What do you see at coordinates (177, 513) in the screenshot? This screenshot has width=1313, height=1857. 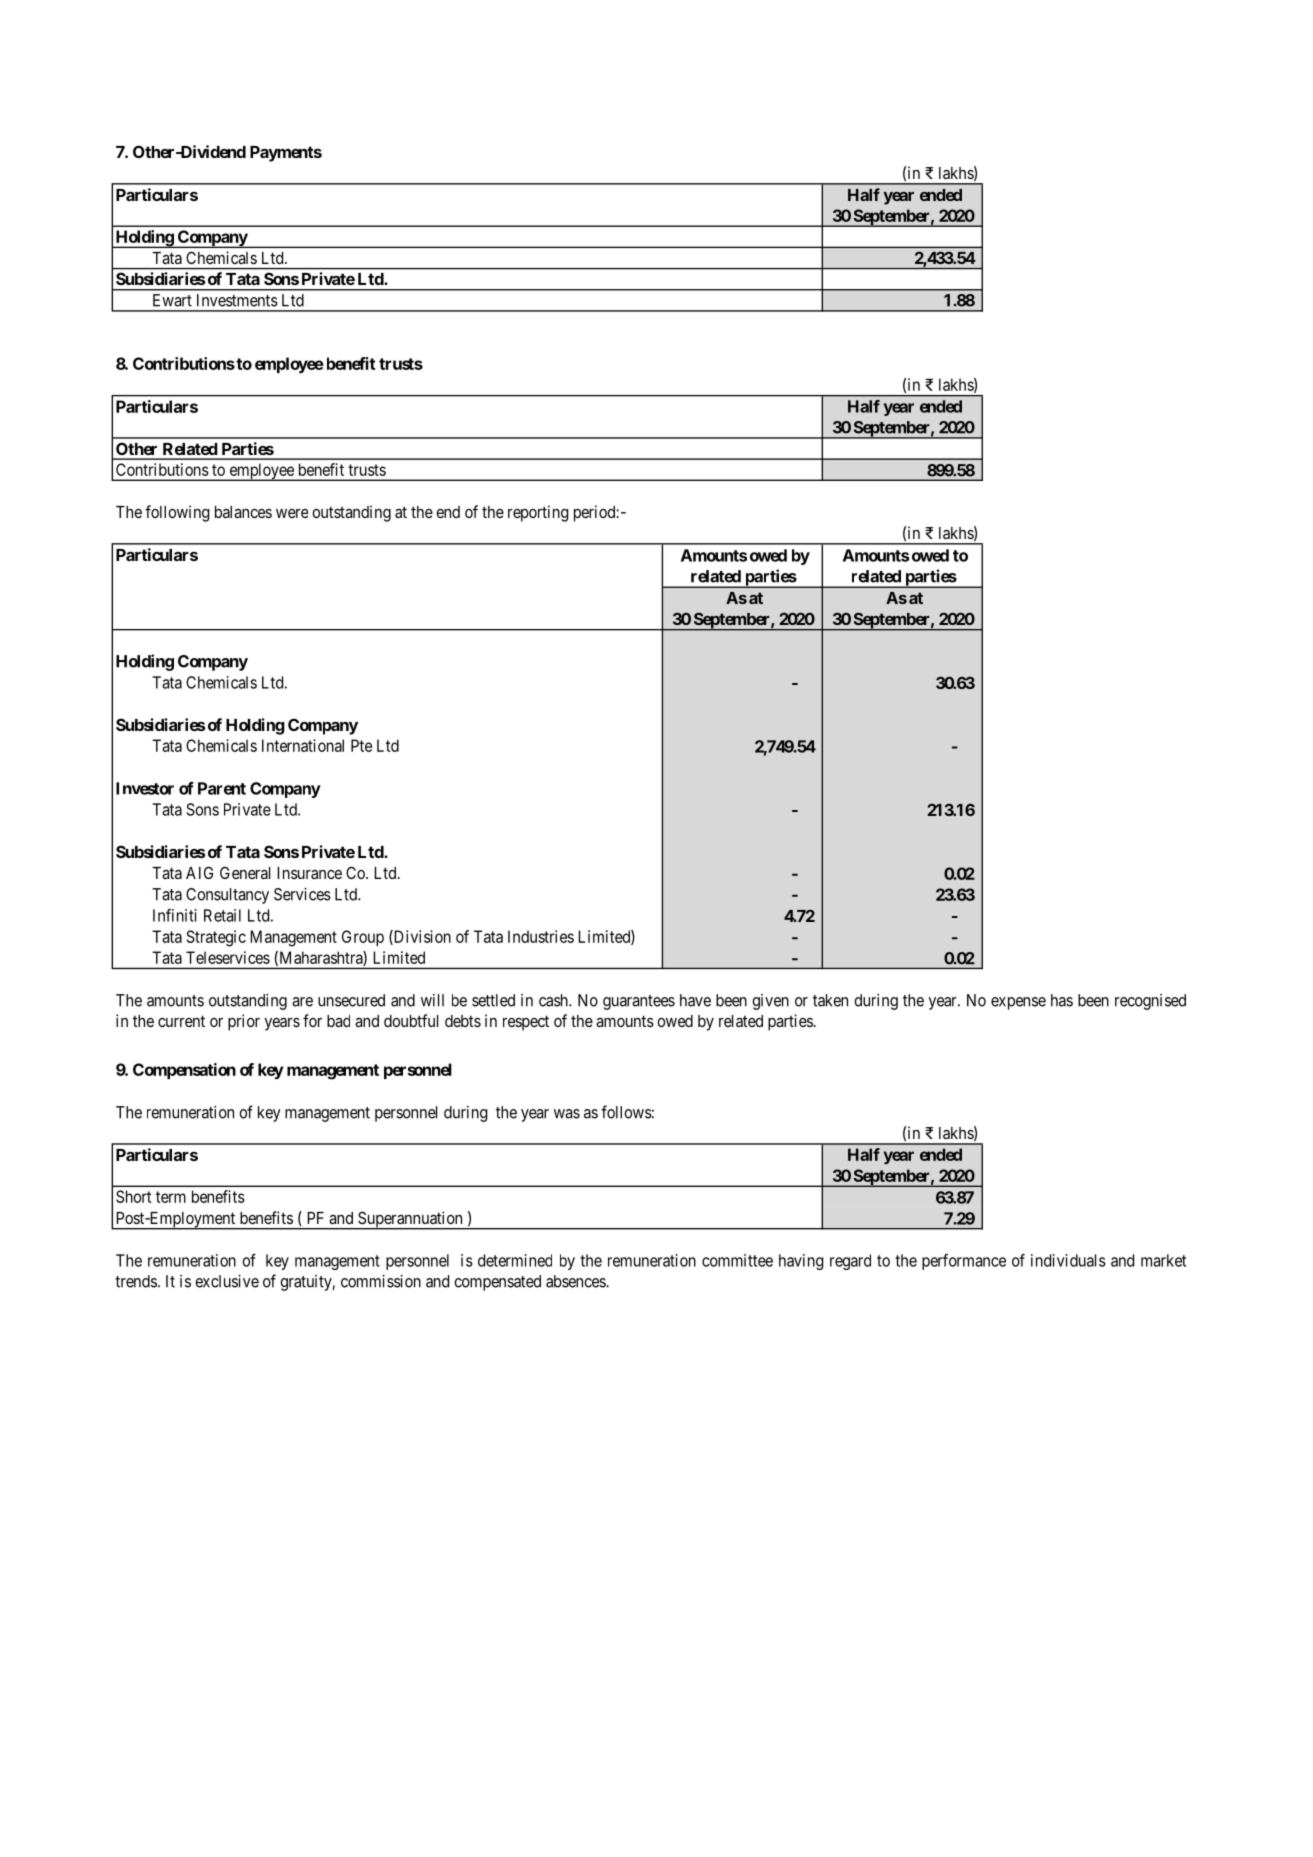 I see `following` at bounding box center [177, 513].
